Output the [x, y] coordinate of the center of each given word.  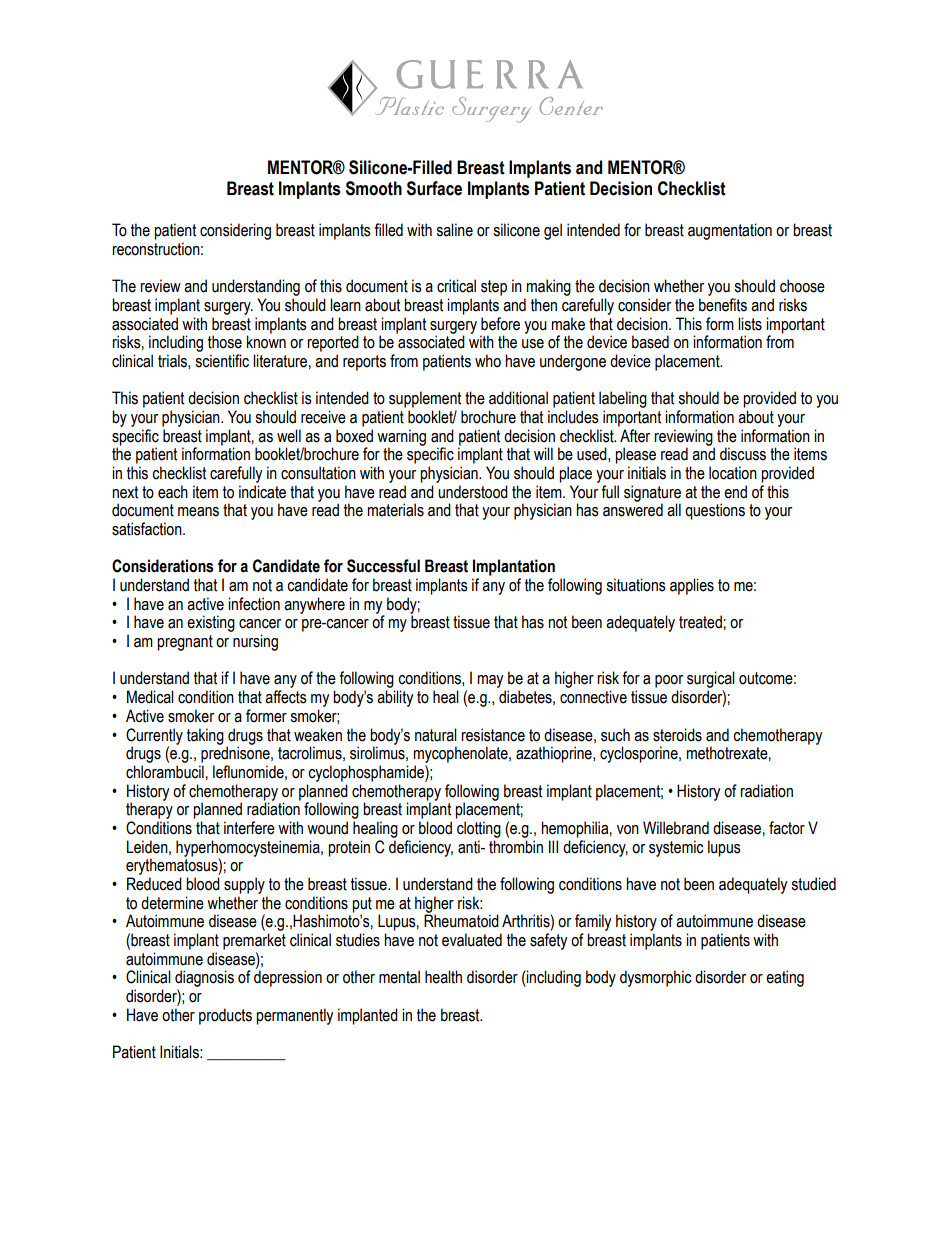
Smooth [374, 188]
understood [473, 492]
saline [455, 230]
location [733, 473]
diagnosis [204, 978]
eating [785, 978]
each [173, 492]
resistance [493, 735]
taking [205, 736]
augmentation [730, 231]
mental [399, 977]
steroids [677, 735]
